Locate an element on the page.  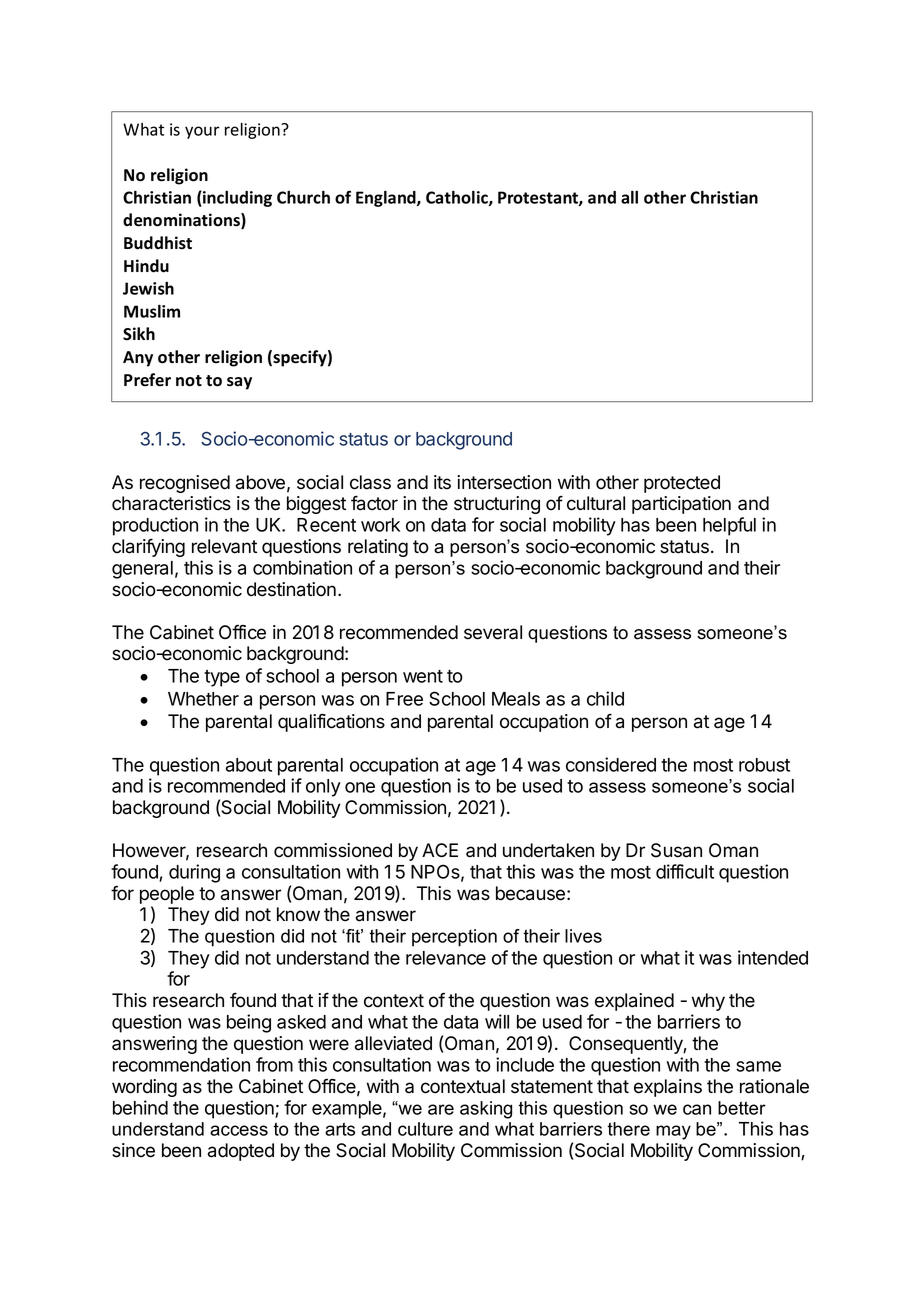
several is located at coordinates (493, 632).
